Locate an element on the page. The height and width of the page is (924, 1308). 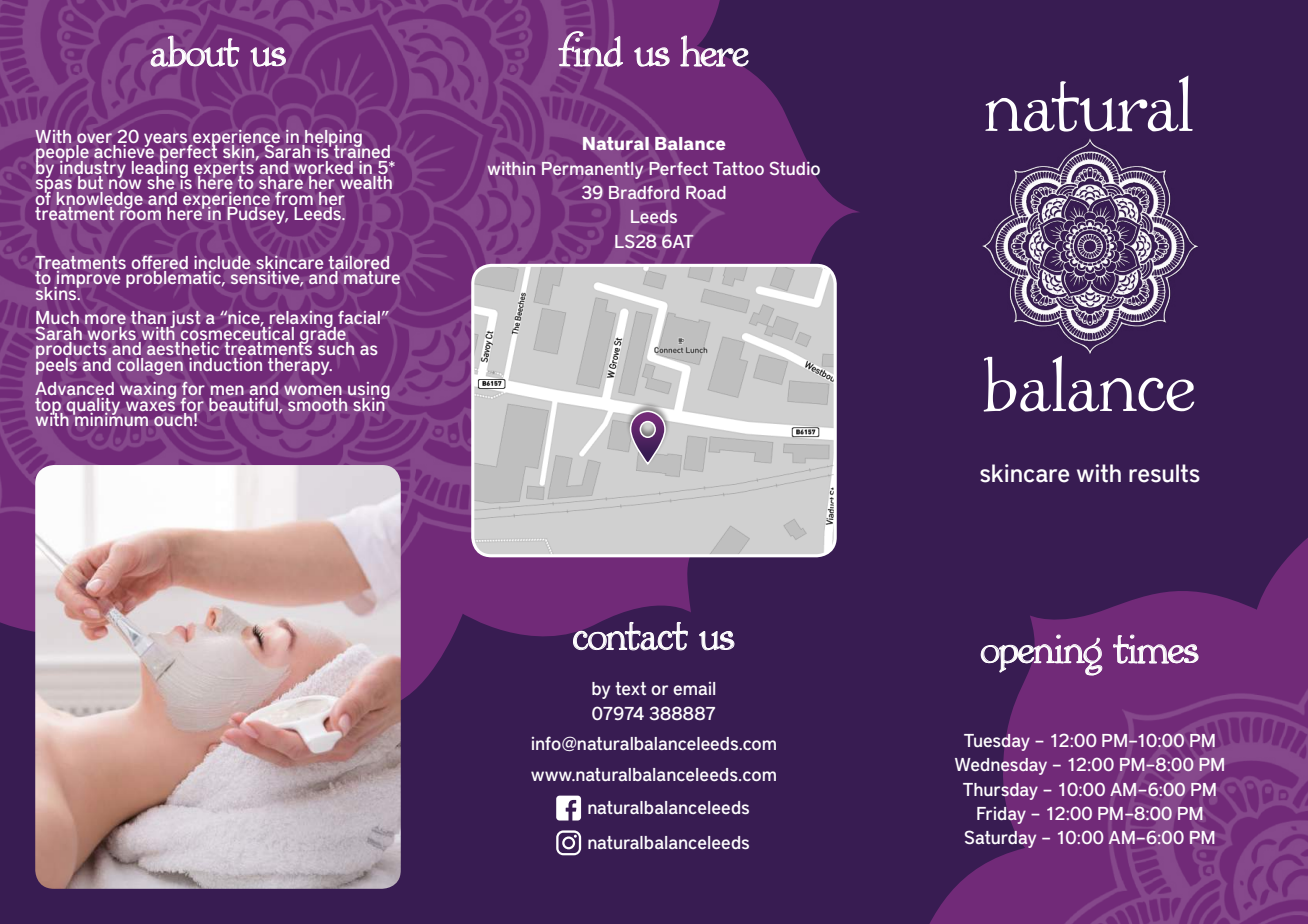
opening is located at coordinates (1041, 655).
